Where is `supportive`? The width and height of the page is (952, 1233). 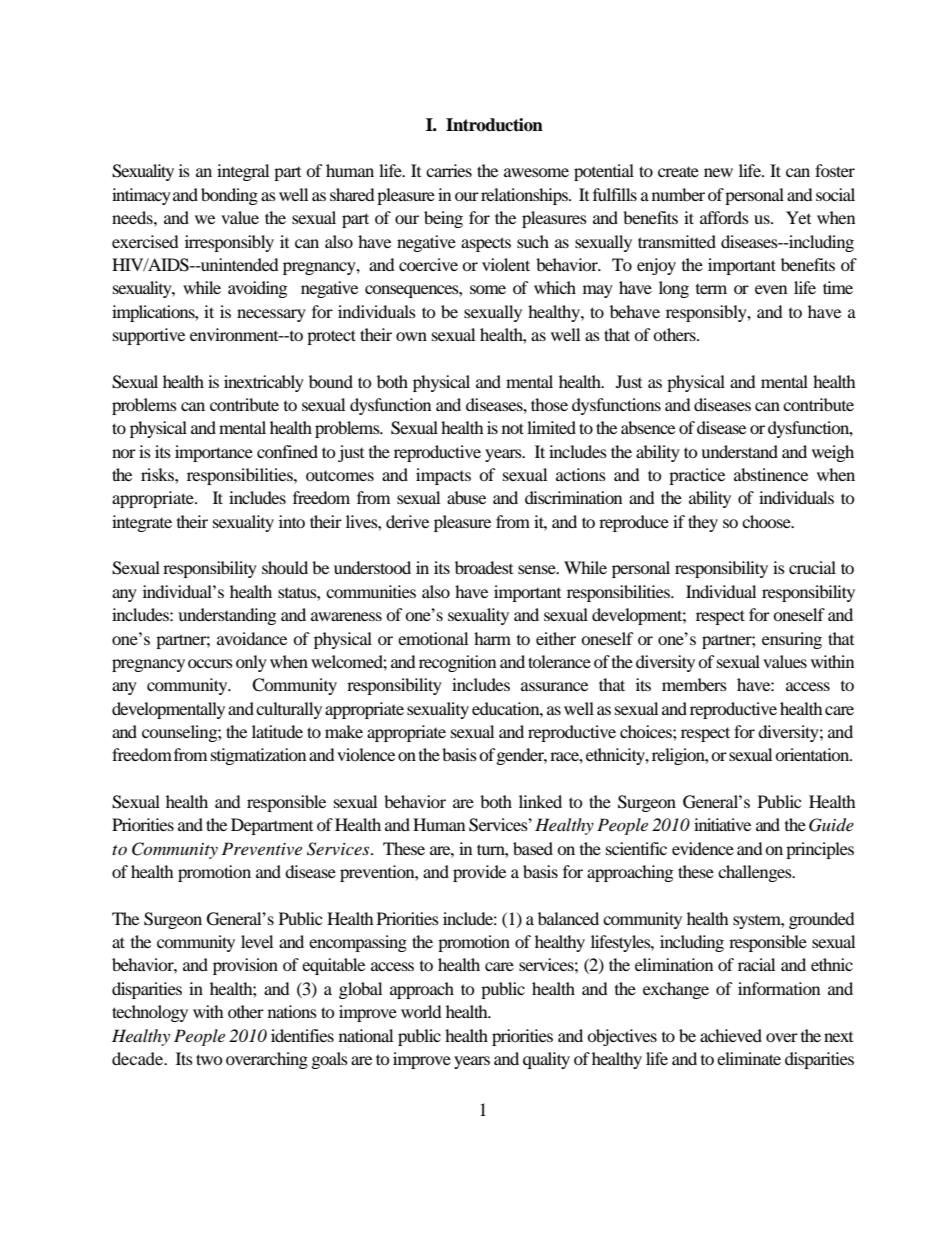
supportive is located at coordinates (149, 336).
